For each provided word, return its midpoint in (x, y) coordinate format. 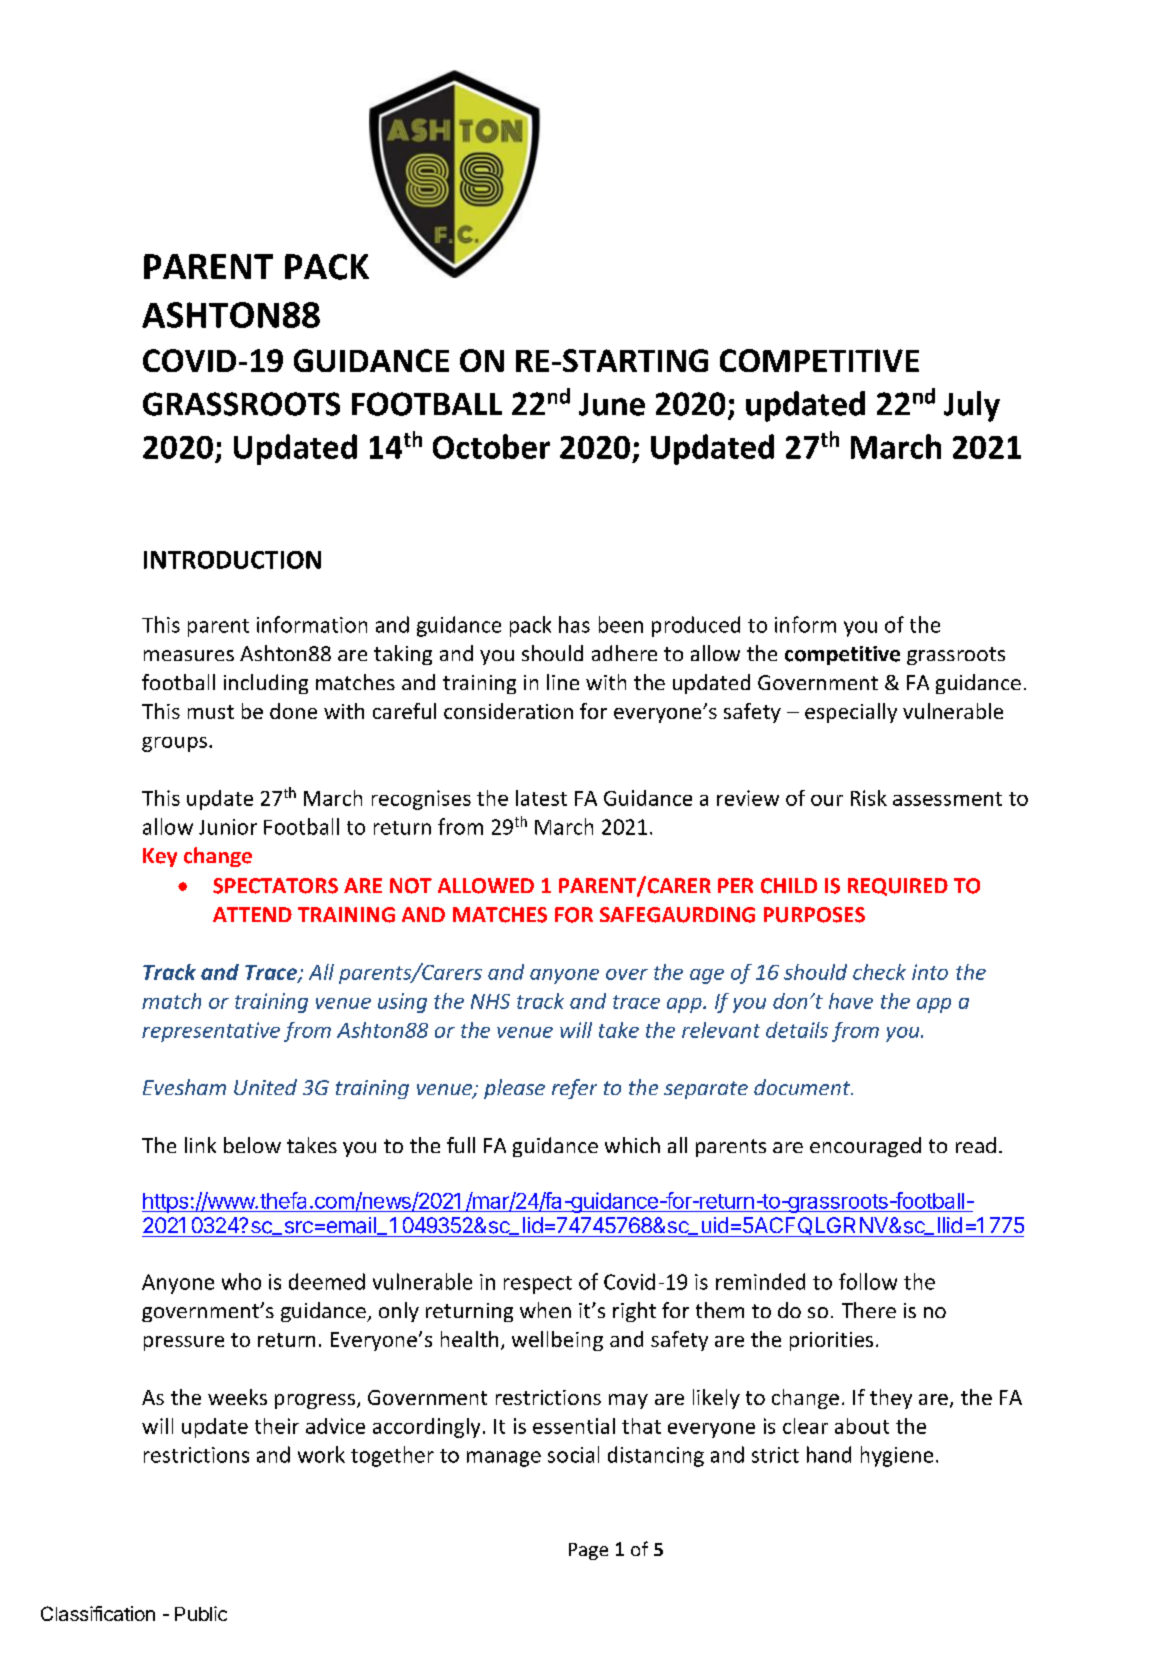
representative (211, 1032)
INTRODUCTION (232, 560)
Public (201, 1613)
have (851, 1001)
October (491, 446)
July (972, 406)
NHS (490, 1001)
